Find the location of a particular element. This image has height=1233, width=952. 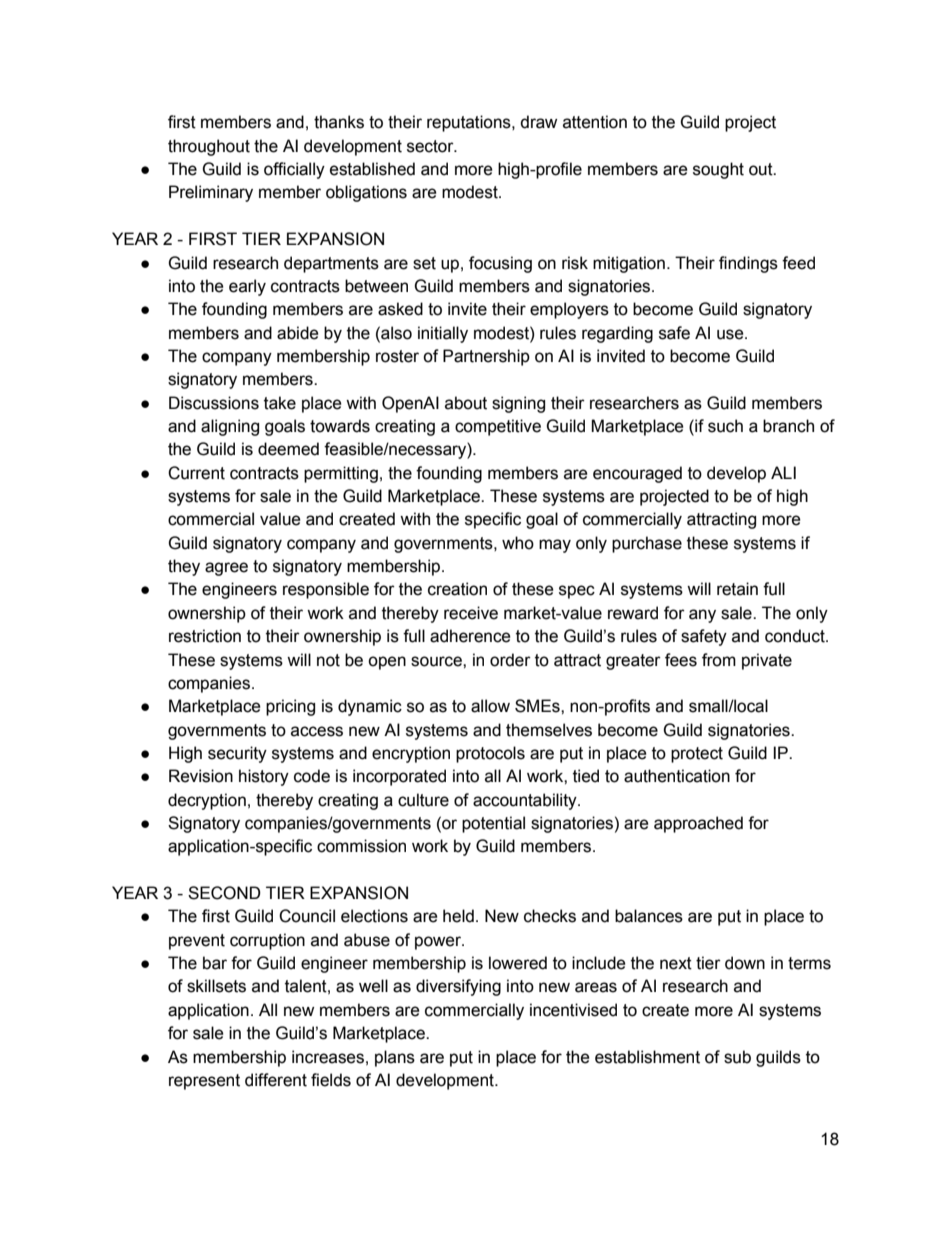

Partnership is located at coordinates (486, 357).
